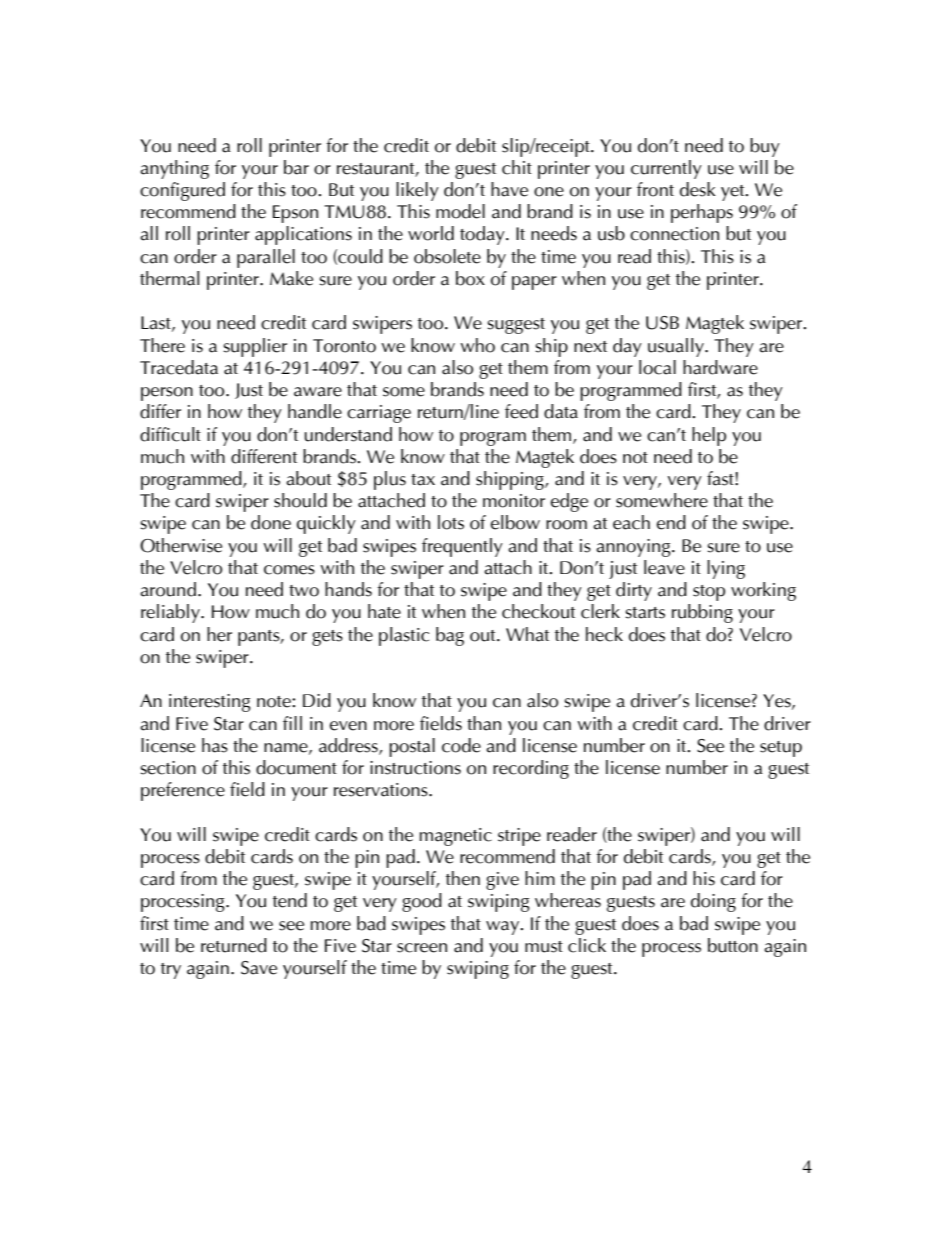  I want to click on desk, so click(698, 189).
